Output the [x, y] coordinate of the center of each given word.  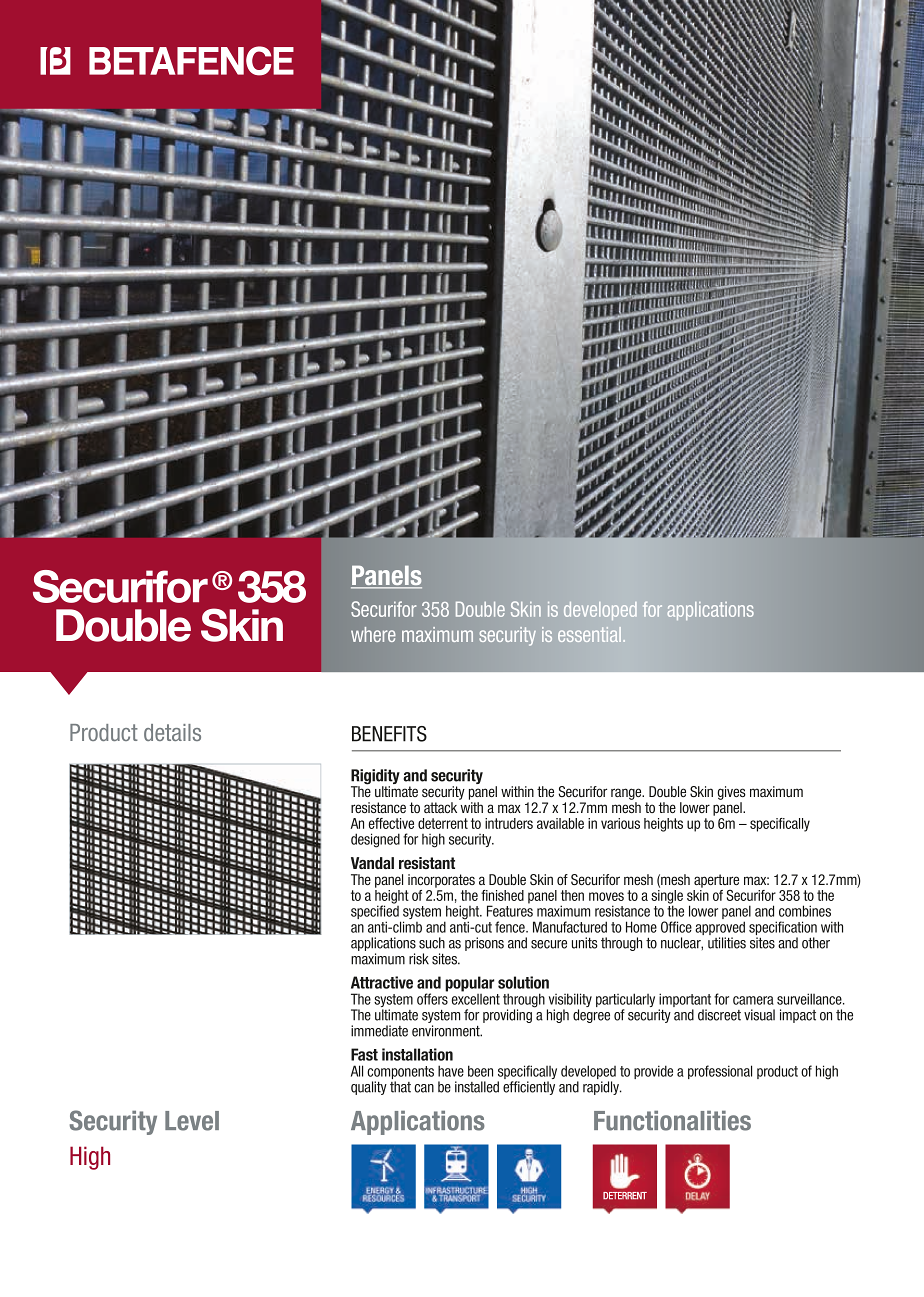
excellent [476, 998]
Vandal [372, 863]
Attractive [382, 982]
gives [732, 793]
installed [477, 1087]
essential [589, 634]
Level [192, 1121]
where [373, 634]
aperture [716, 881]
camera [753, 1000]
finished [502, 895]
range [627, 794]
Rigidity [375, 778]
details [172, 732]
